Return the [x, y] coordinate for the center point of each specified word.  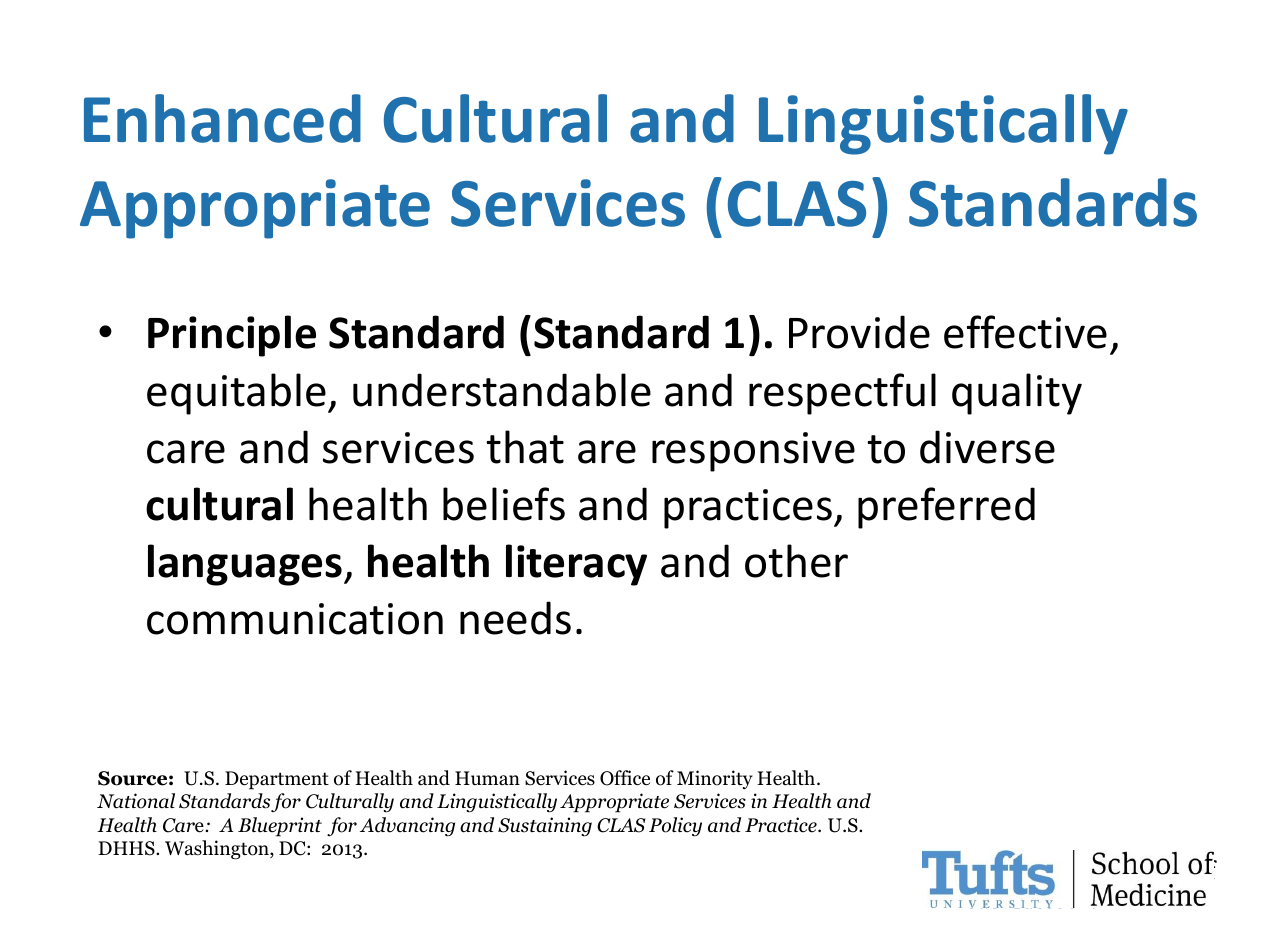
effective [1025, 332]
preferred [946, 508]
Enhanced [222, 118]
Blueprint [280, 827]
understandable [502, 390]
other [796, 561]
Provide [859, 332]
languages [245, 565]
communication [295, 619]
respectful [842, 394]
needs [515, 618]
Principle [232, 336]
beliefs [504, 504]
